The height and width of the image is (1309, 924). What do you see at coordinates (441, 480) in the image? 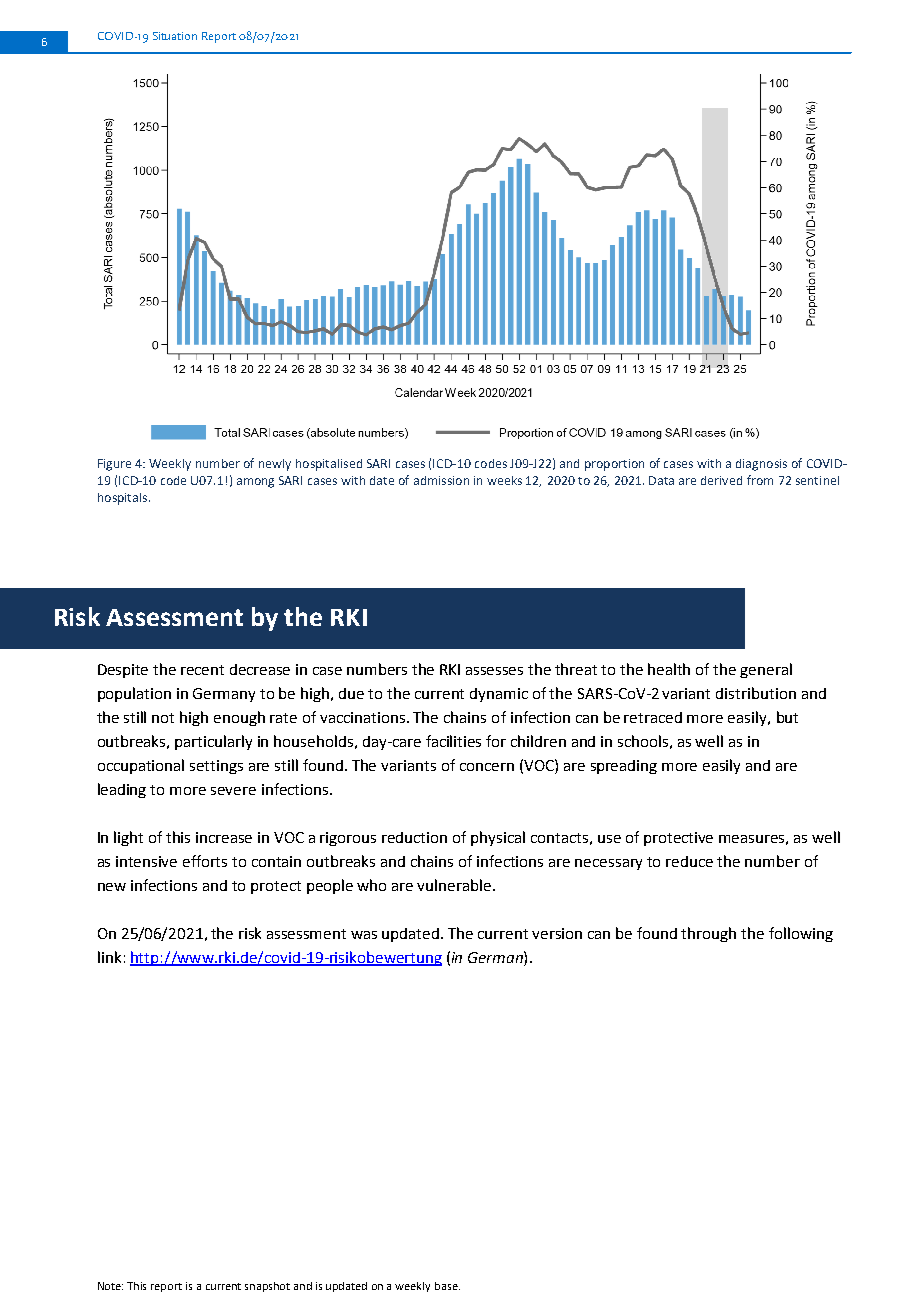
I see `admission` at bounding box center [441, 480].
